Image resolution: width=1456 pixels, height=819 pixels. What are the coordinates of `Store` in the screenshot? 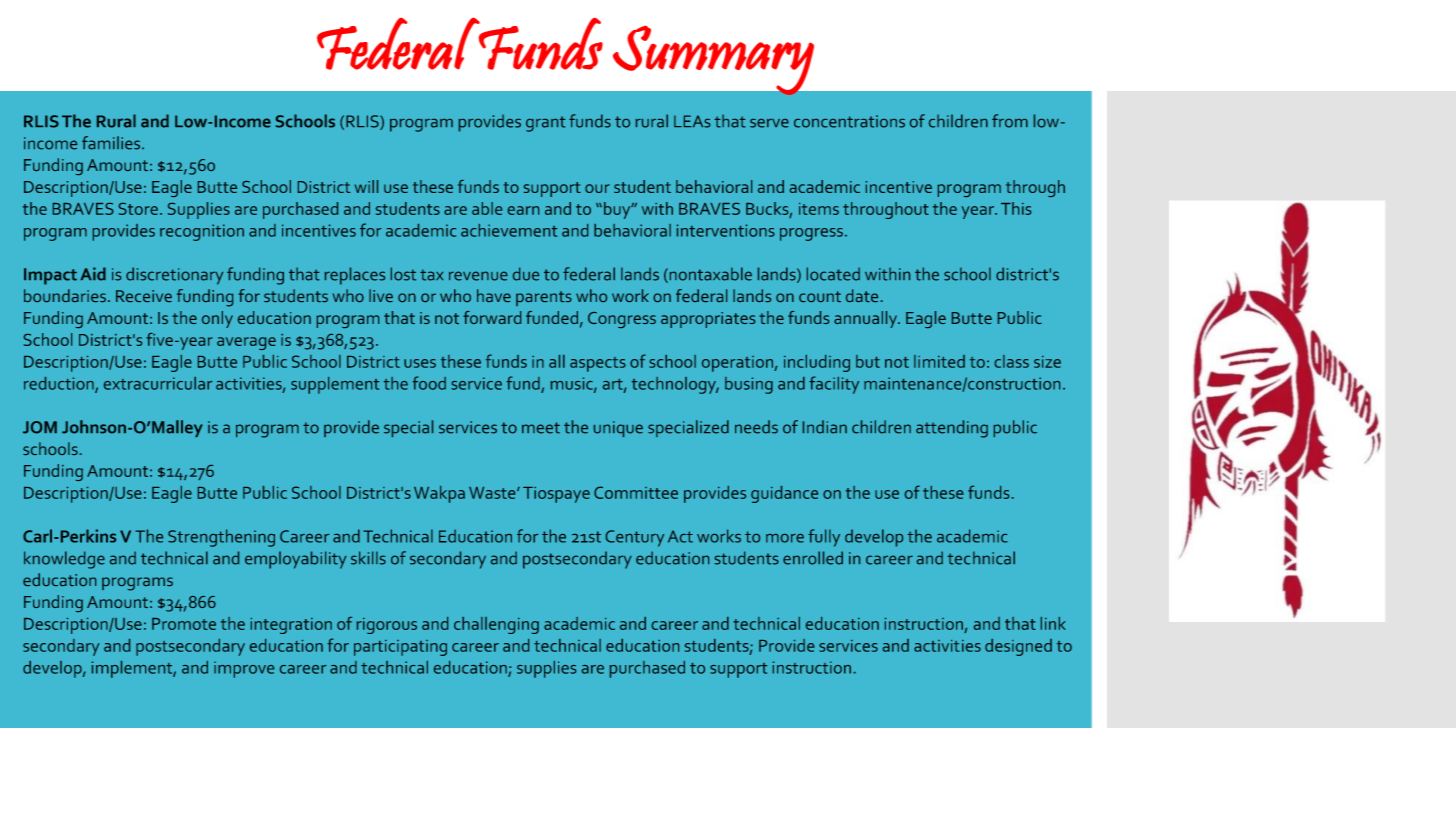 It's located at (138, 209).
